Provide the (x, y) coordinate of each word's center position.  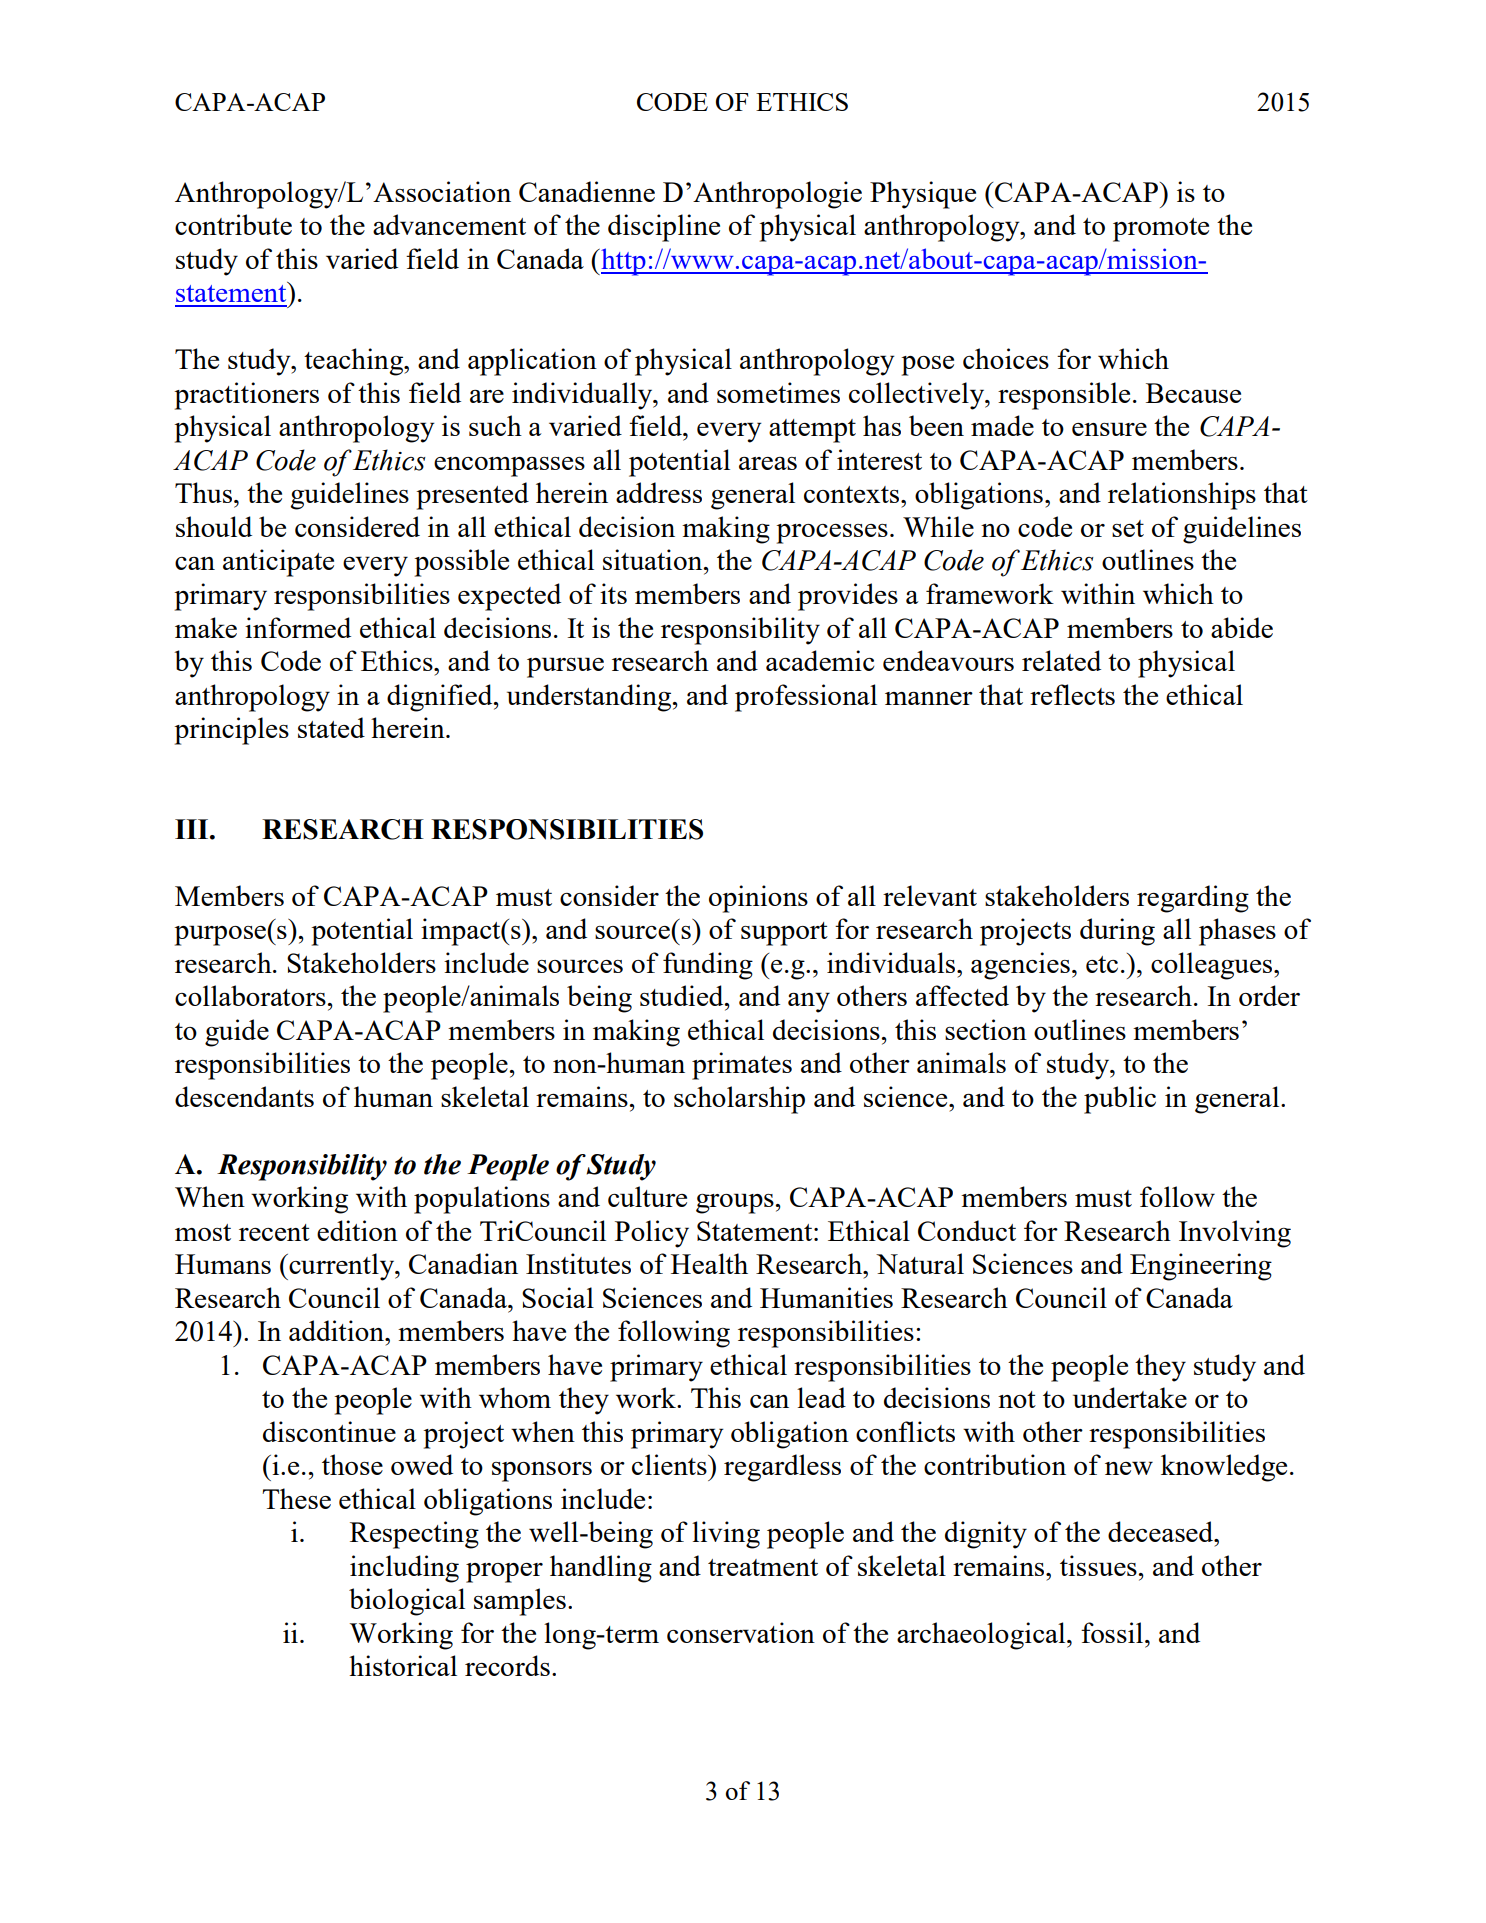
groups (736, 1203)
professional (806, 698)
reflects (1072, 694)
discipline (664, 228)
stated (331, 727)
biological (407, 1602)
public (1120, 1100)
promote (1161, 230)
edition (357, 1230)
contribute (233, 224)
